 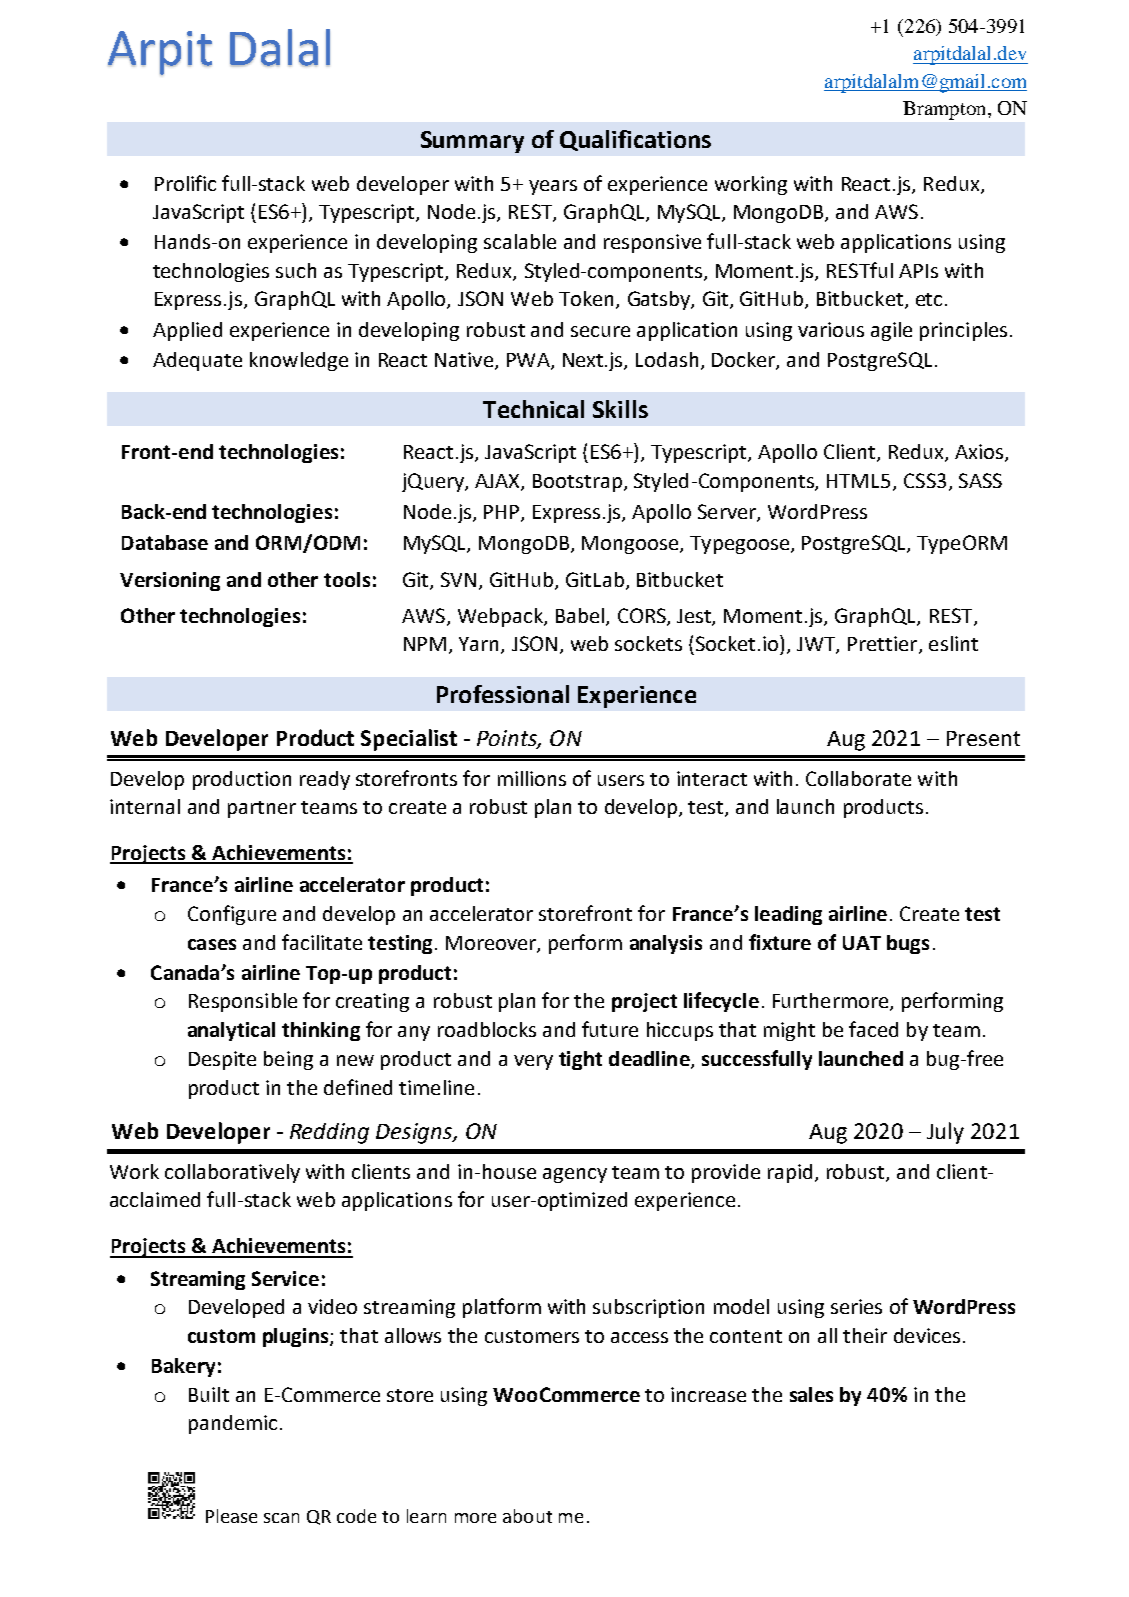 I want to click on SASS, so click(x=980, y=480).
